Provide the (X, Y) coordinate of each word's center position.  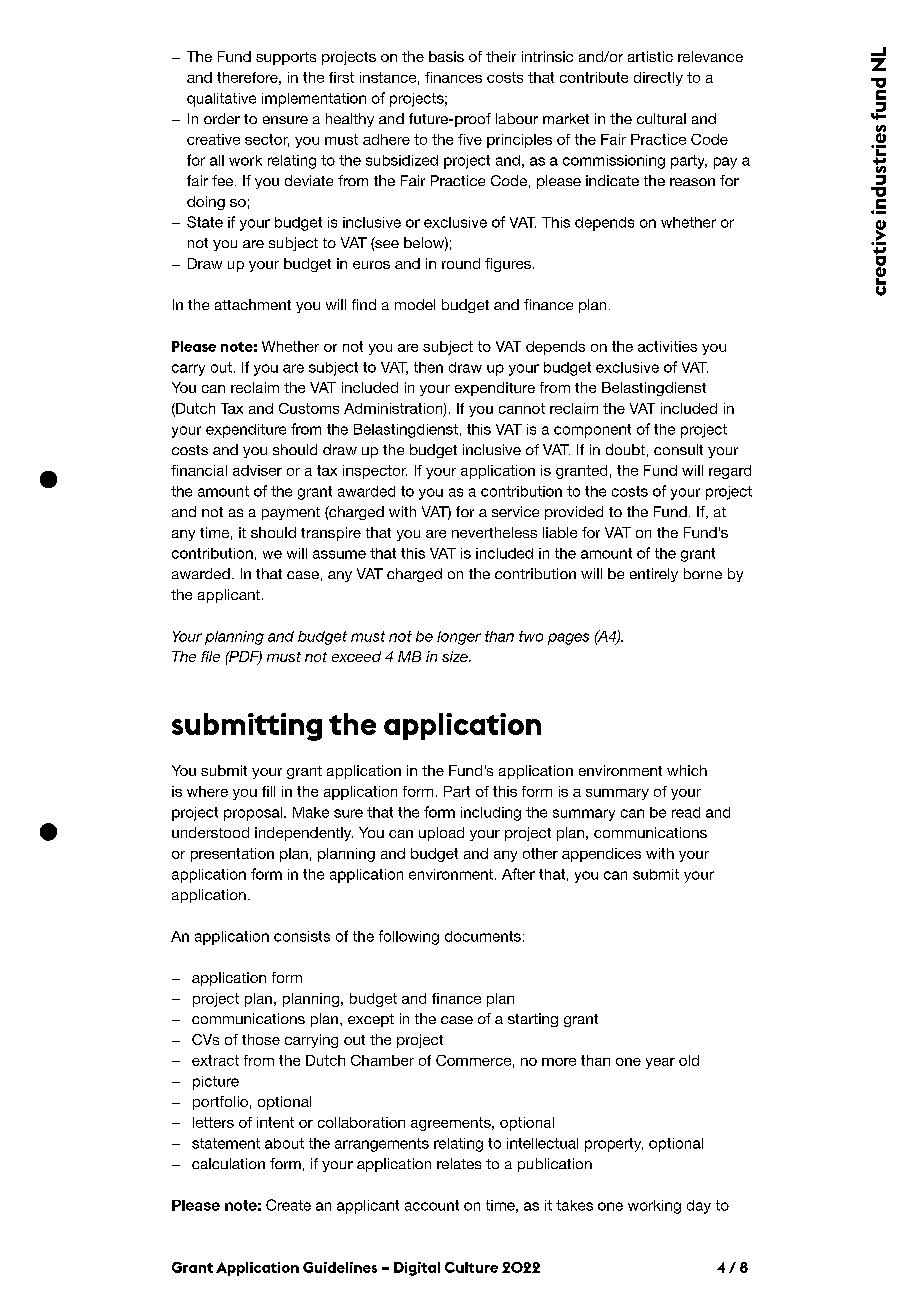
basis (446, 56)
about (284, 1143)
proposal (254, 814)
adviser (257, 470)
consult (678, 449)
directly (658, 79)
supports (286, 58)
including (491, 814)
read (686, 812)
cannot (522, 408)
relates (459, 1163)
